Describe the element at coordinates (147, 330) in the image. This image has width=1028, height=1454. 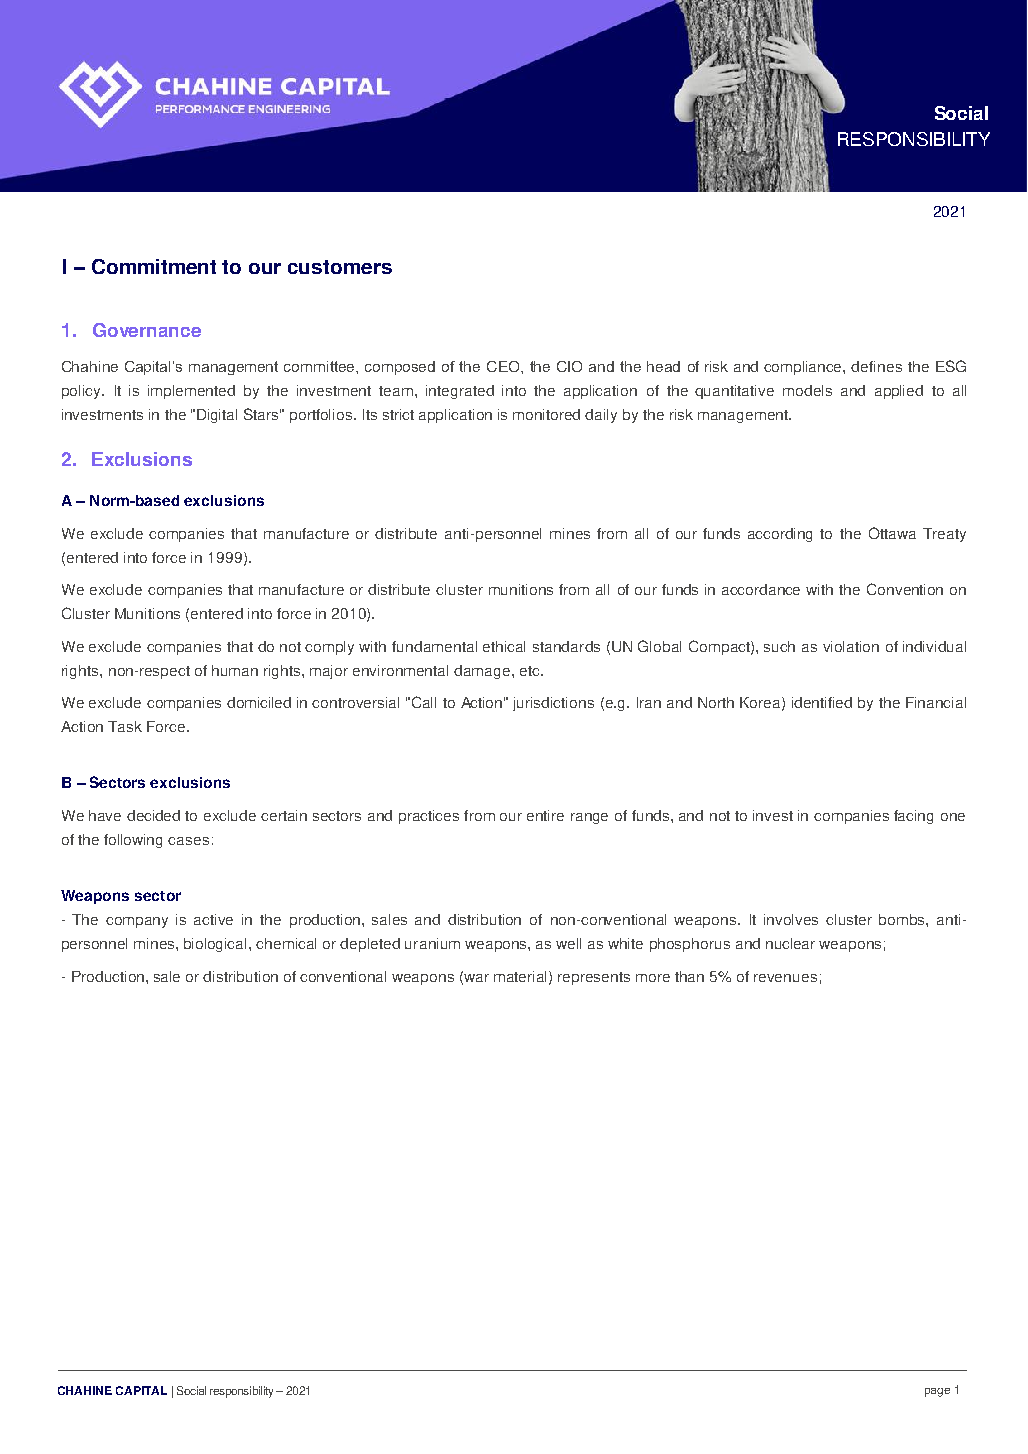
I see `Governance` at that location.
